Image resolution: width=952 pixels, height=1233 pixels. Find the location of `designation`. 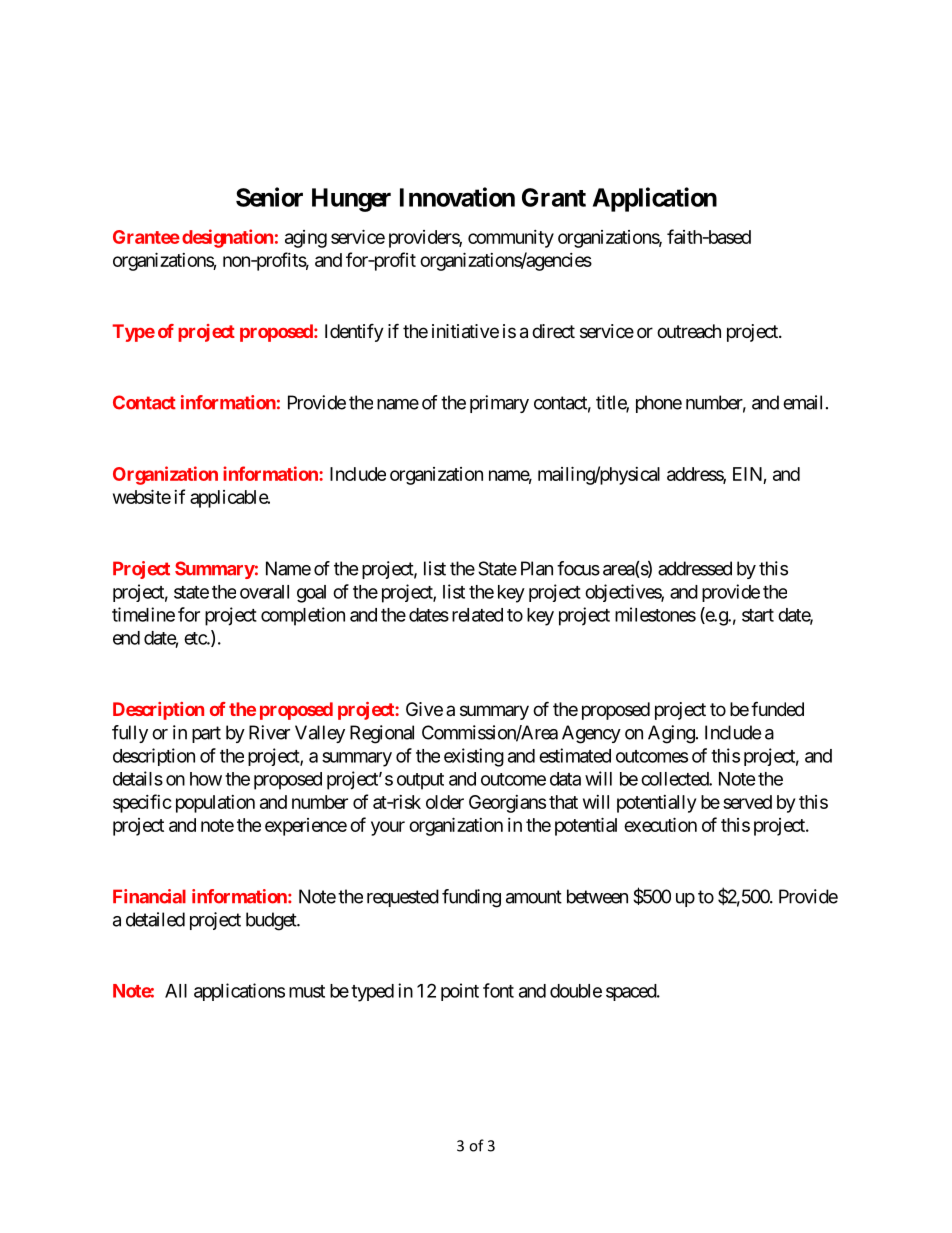

designation is located at coordinates (227, 238).
